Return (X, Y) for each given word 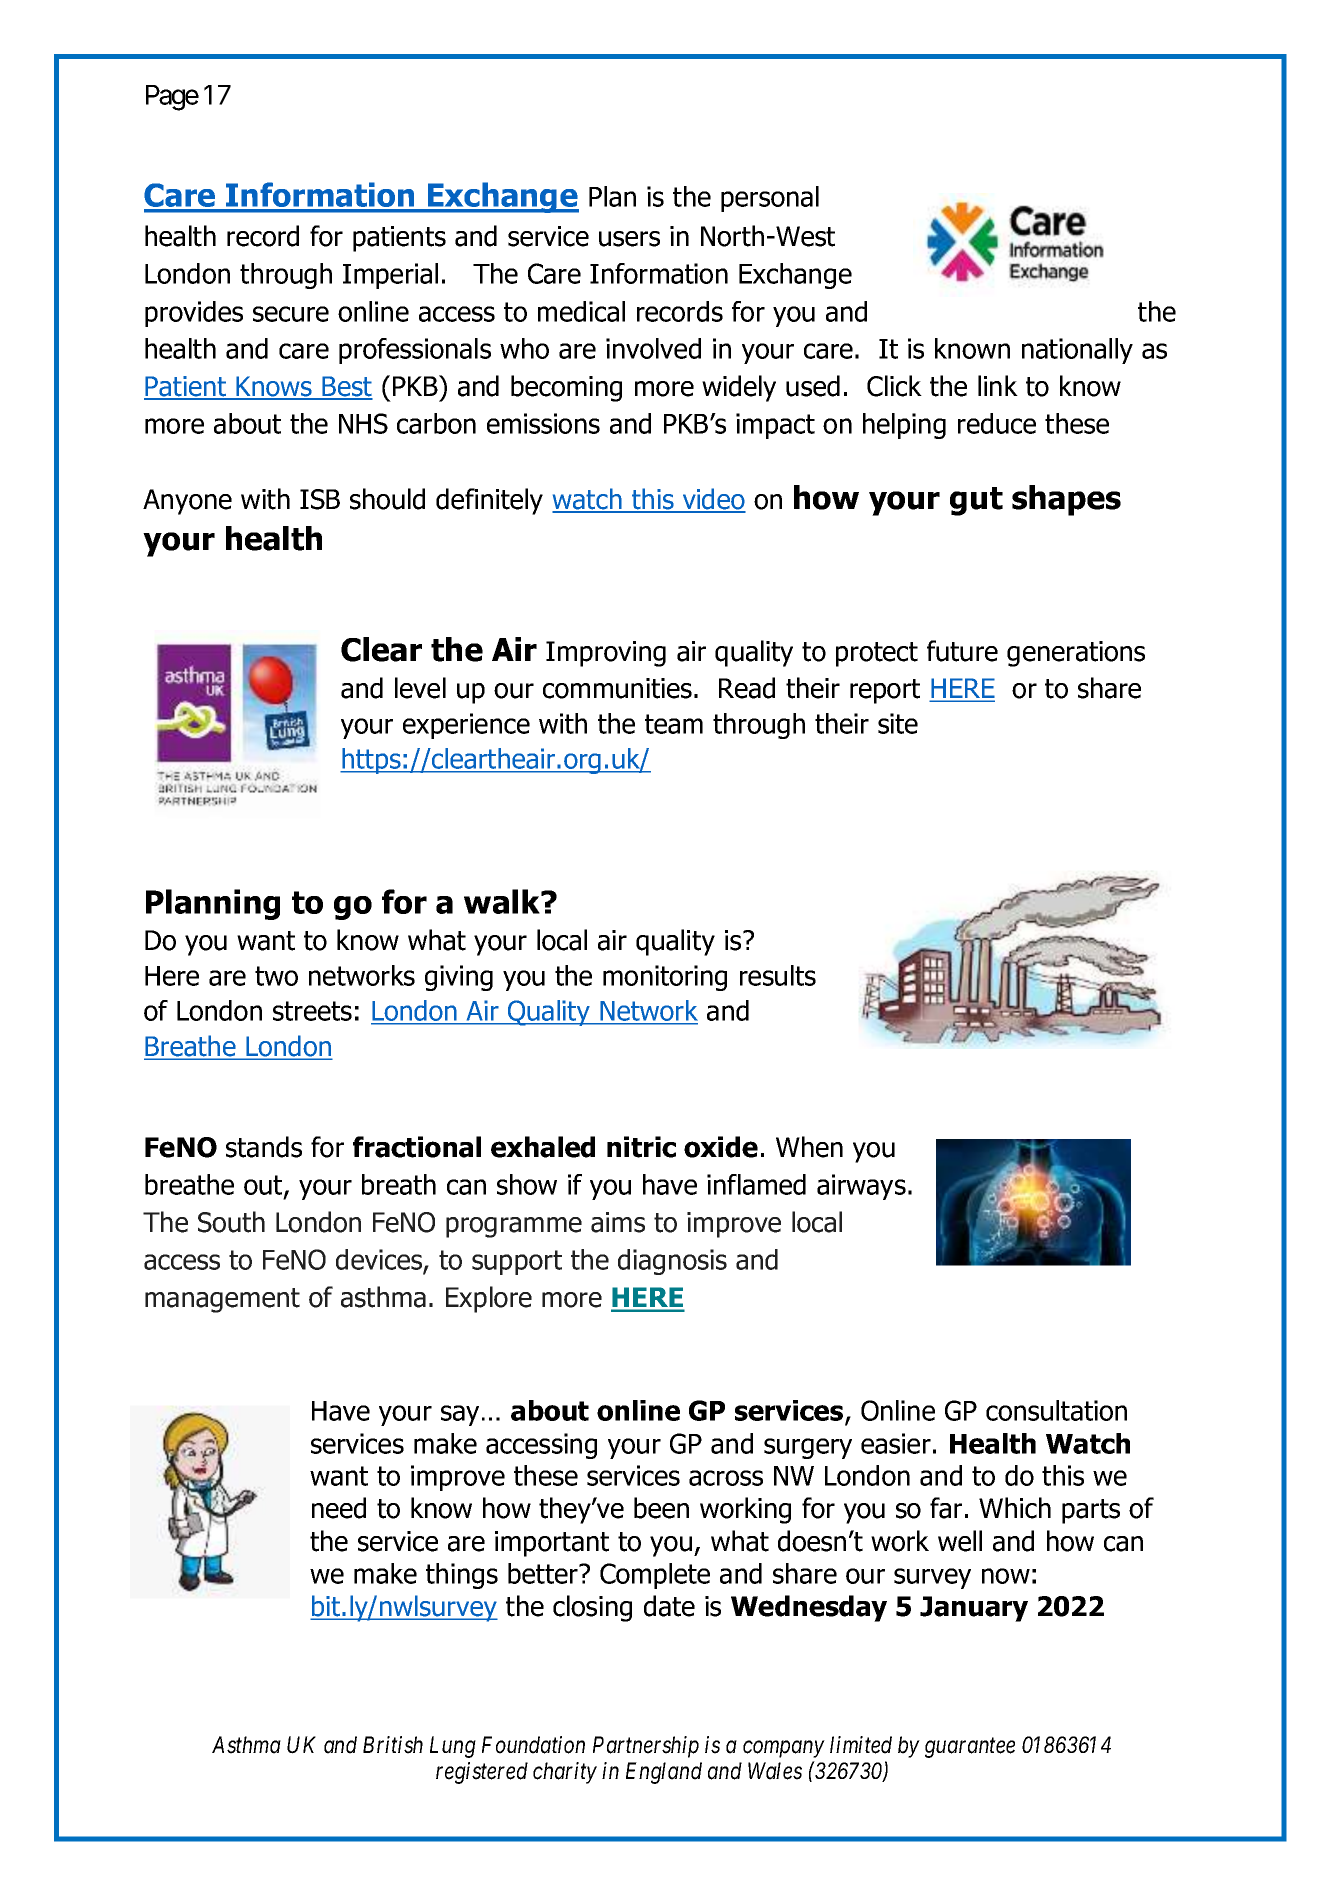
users (629, 239)
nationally (1077, 351)
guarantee (970, 1748)
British (393, 1745)
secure (291, 314)
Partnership (646, 1747)
